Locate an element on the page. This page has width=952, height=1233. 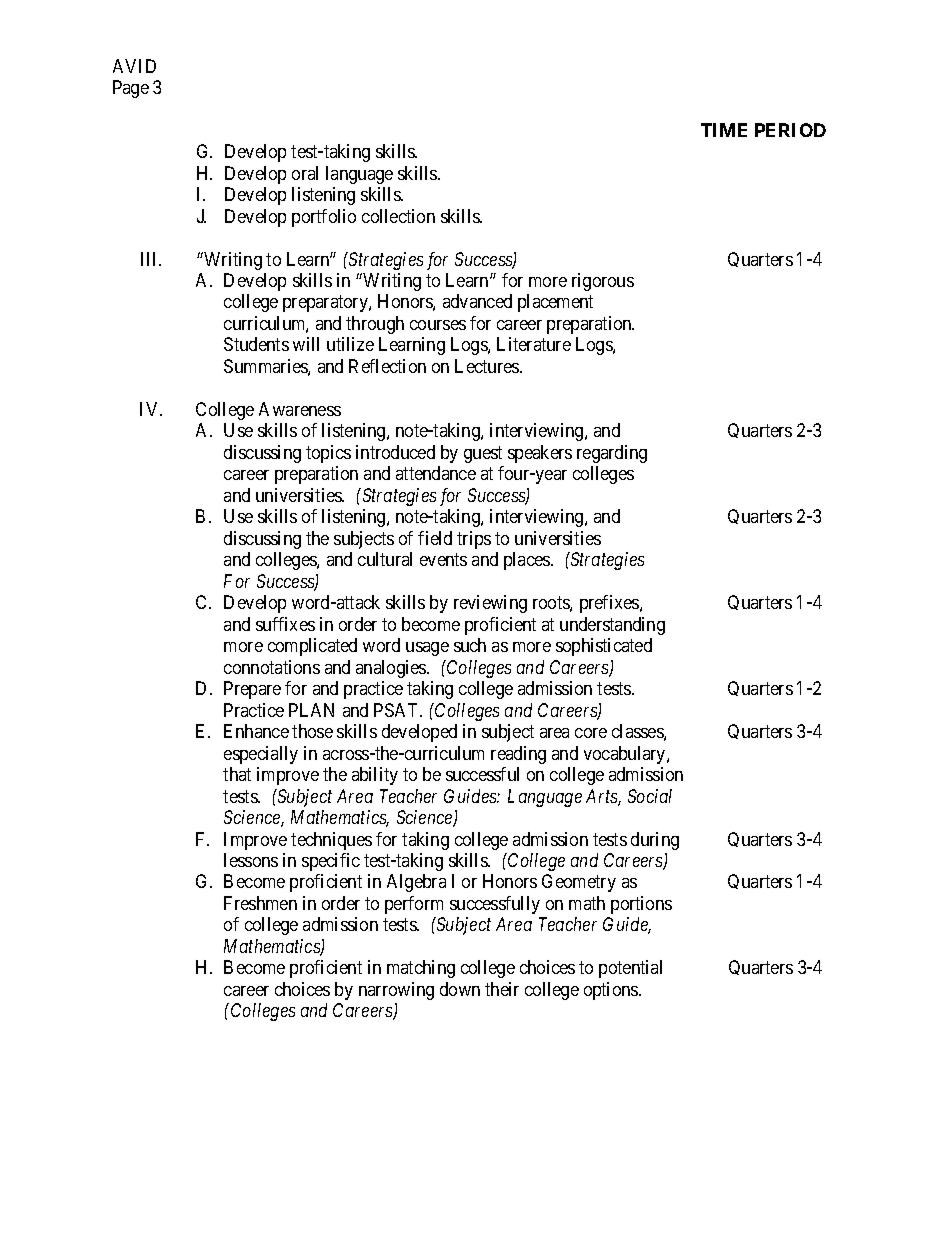
TIME is located at coordinates (724, 130).
